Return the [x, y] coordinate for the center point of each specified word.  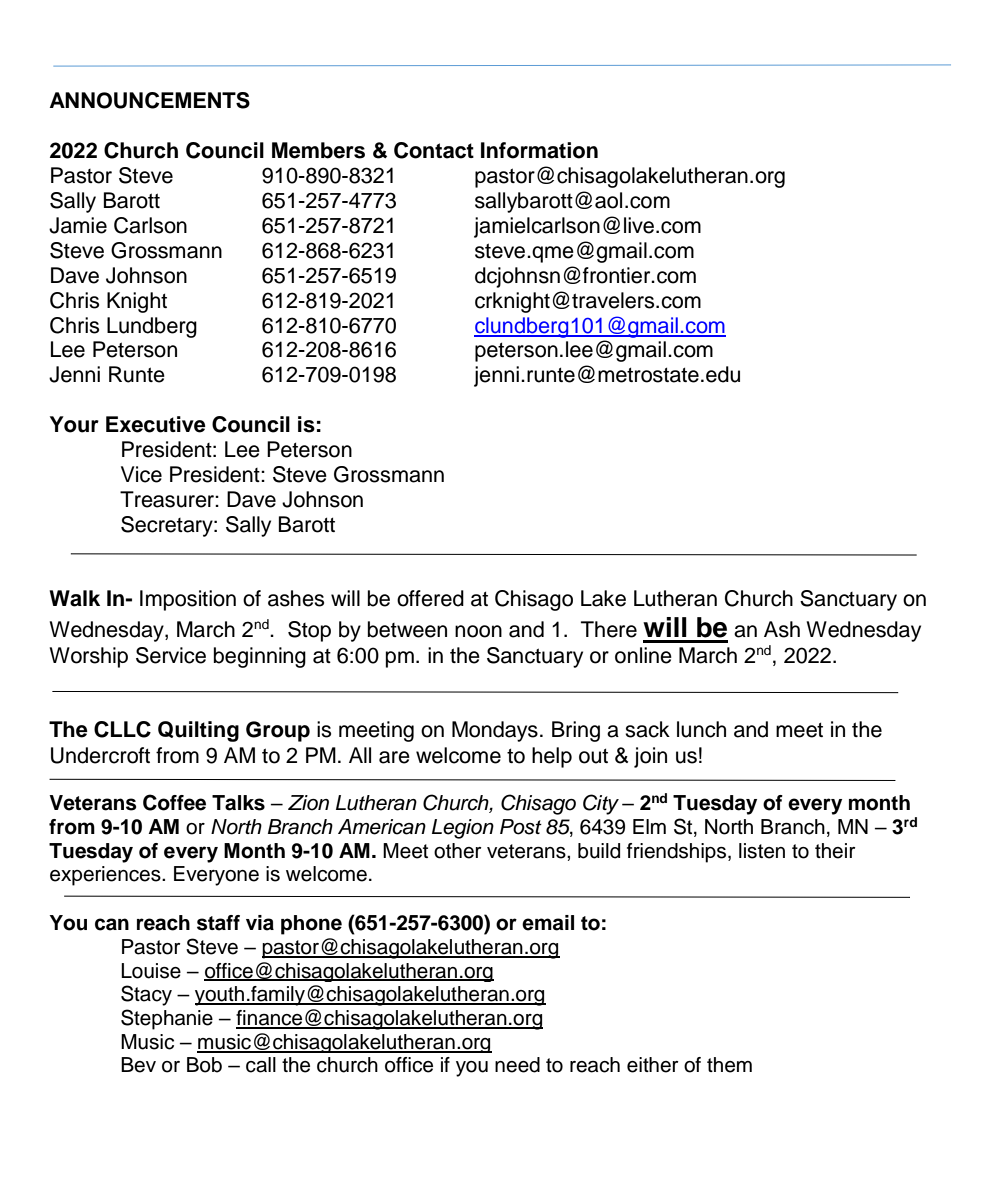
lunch [701, 729]
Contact [434, 150]
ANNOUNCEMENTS [150, 100]
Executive [156, 424]
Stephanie [167, 1019]
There [609, 629]
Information [539, 150]
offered [430, 598]
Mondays [495, 731]
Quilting [198, 731]
